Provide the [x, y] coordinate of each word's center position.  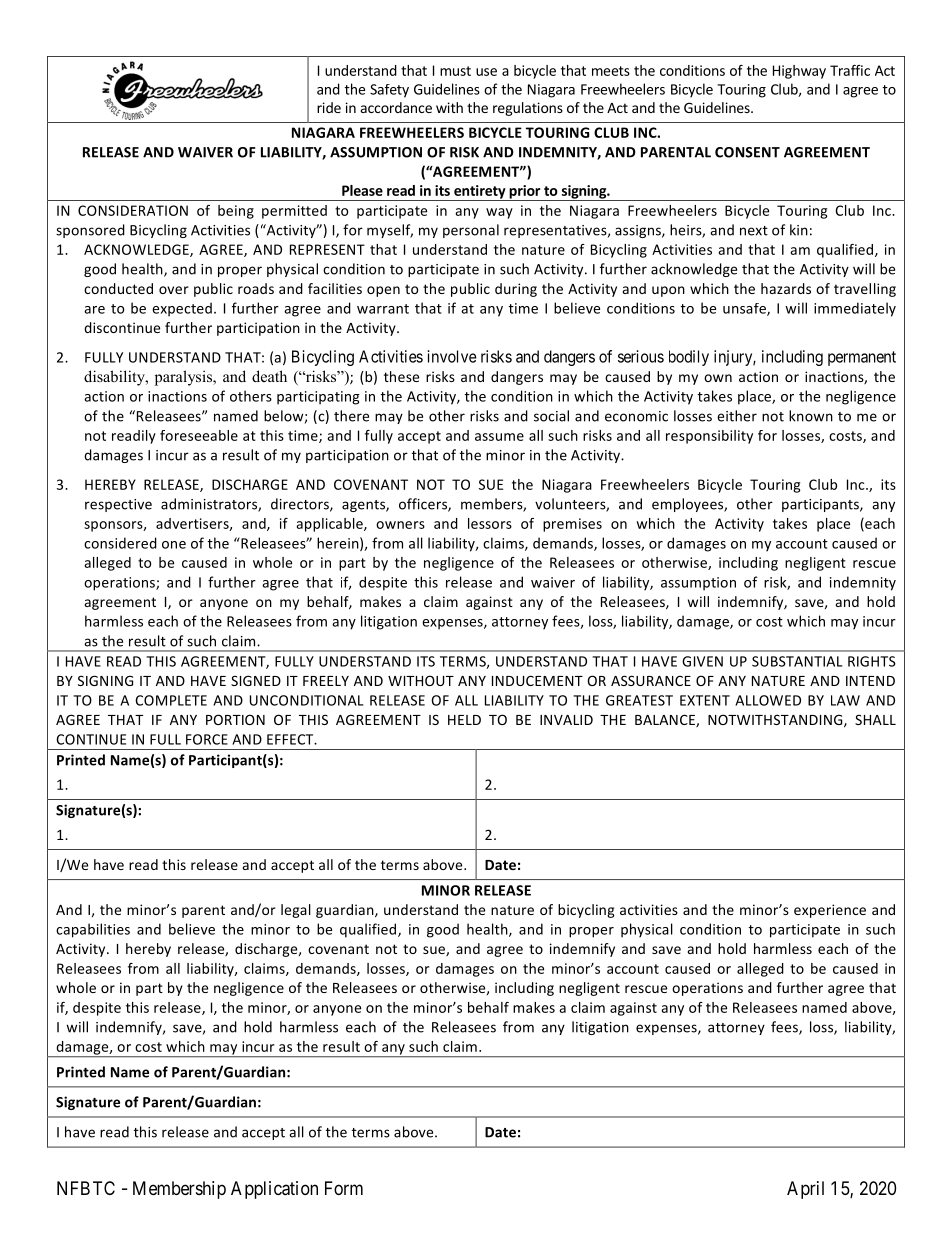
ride [329, 107]
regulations [528, 109]
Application [274, 1190]
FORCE [207, 739]
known [811, 416]
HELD [464, 720]
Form [344, 1188]
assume [499, 437]
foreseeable [199, 435]
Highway [799, 72]
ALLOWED [768, 700]
